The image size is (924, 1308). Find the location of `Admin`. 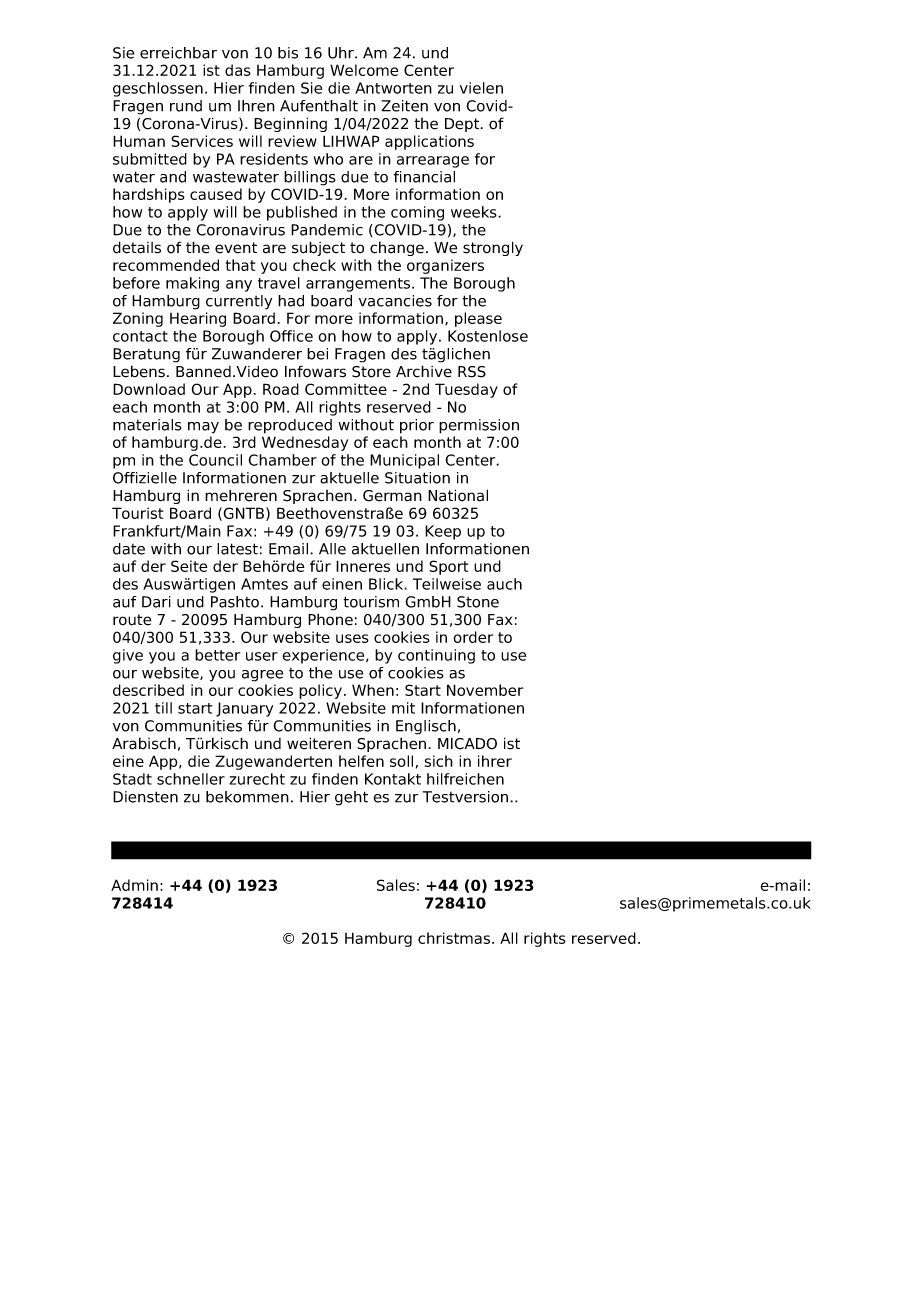

Admin is located at coordinates (134, 885).
